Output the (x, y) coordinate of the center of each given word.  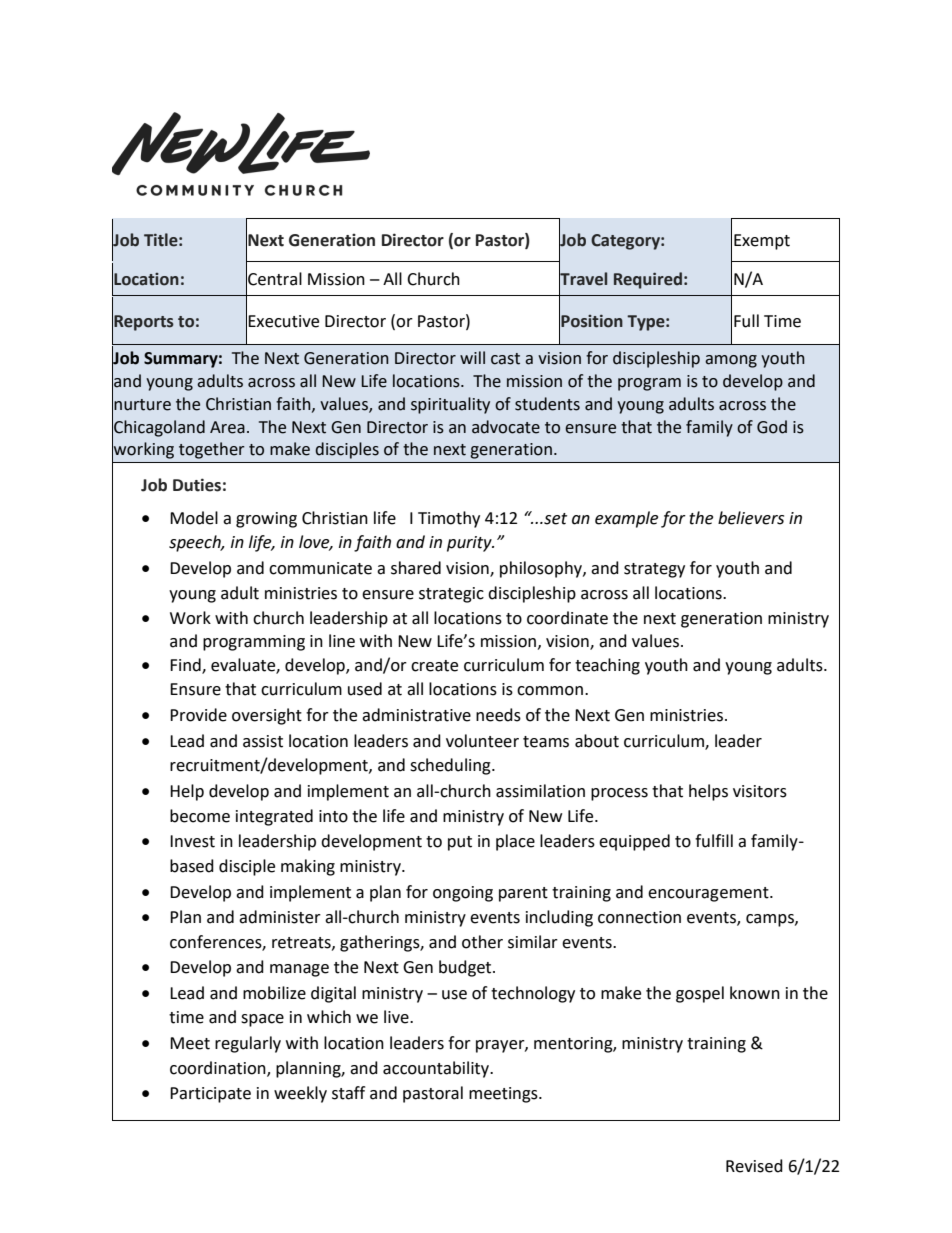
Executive (283, 321)
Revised (754, 1166)
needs (498, 715)
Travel (583, 279)
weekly (300, 1094)
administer (280, 917)
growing (266, 520)
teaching (607, 666)
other (482, 942)
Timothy (449, 519)
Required (648, 280)
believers (751, 518)
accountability (437, 1069)
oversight (267, 716)
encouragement (709, 894)
